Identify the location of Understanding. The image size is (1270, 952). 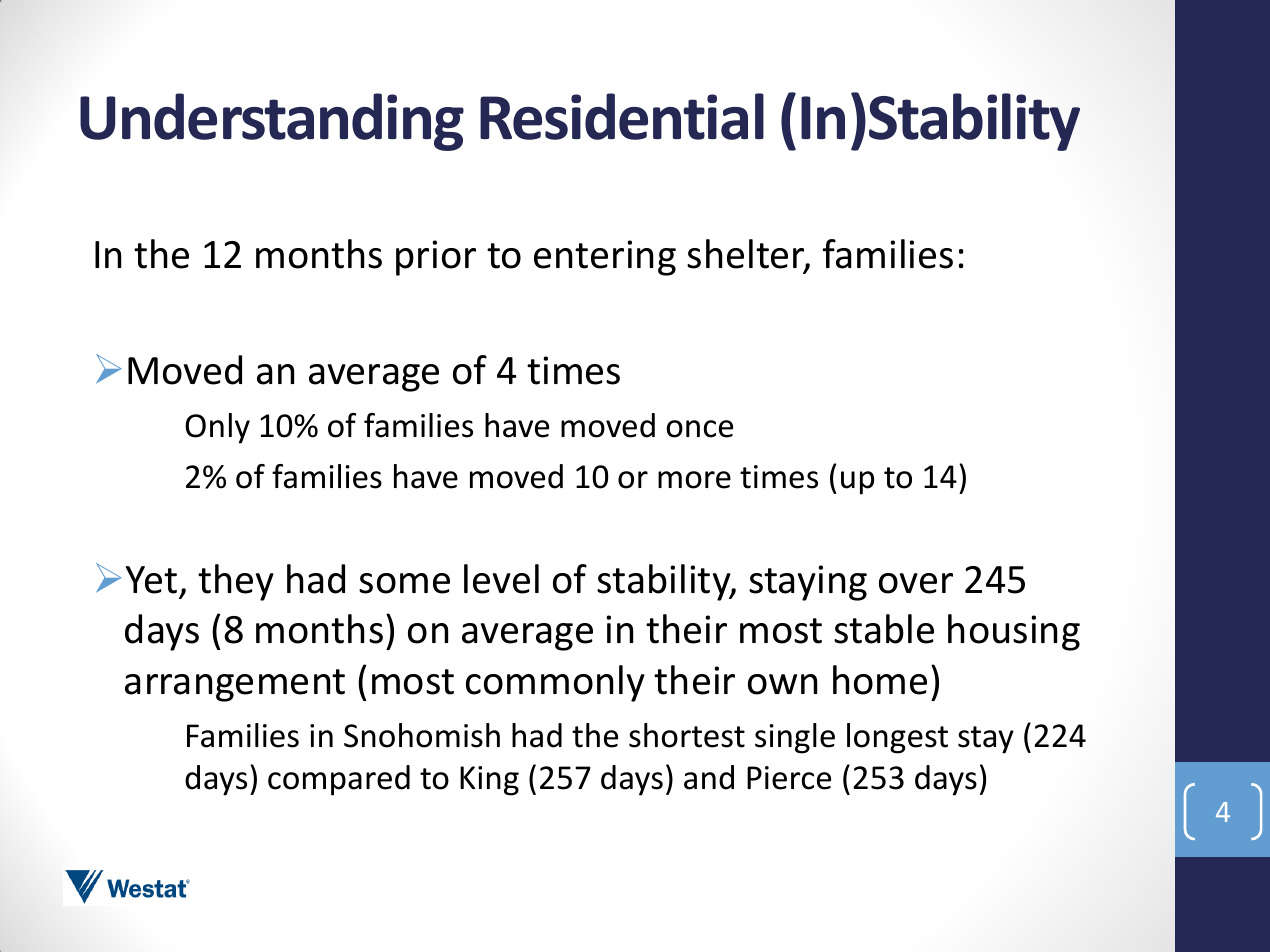
(272, 122).
